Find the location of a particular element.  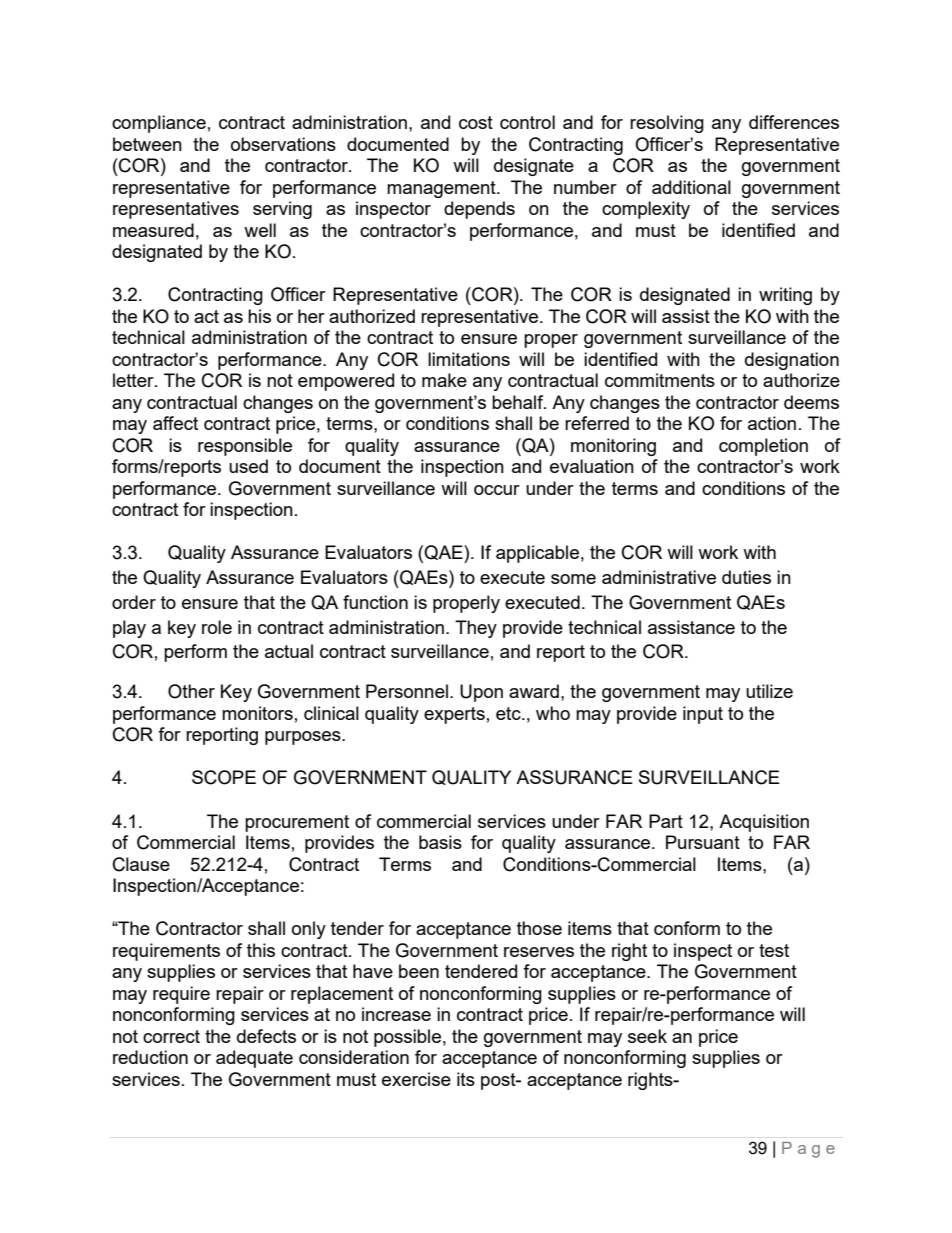

used is located at coordinates (248, 466).
